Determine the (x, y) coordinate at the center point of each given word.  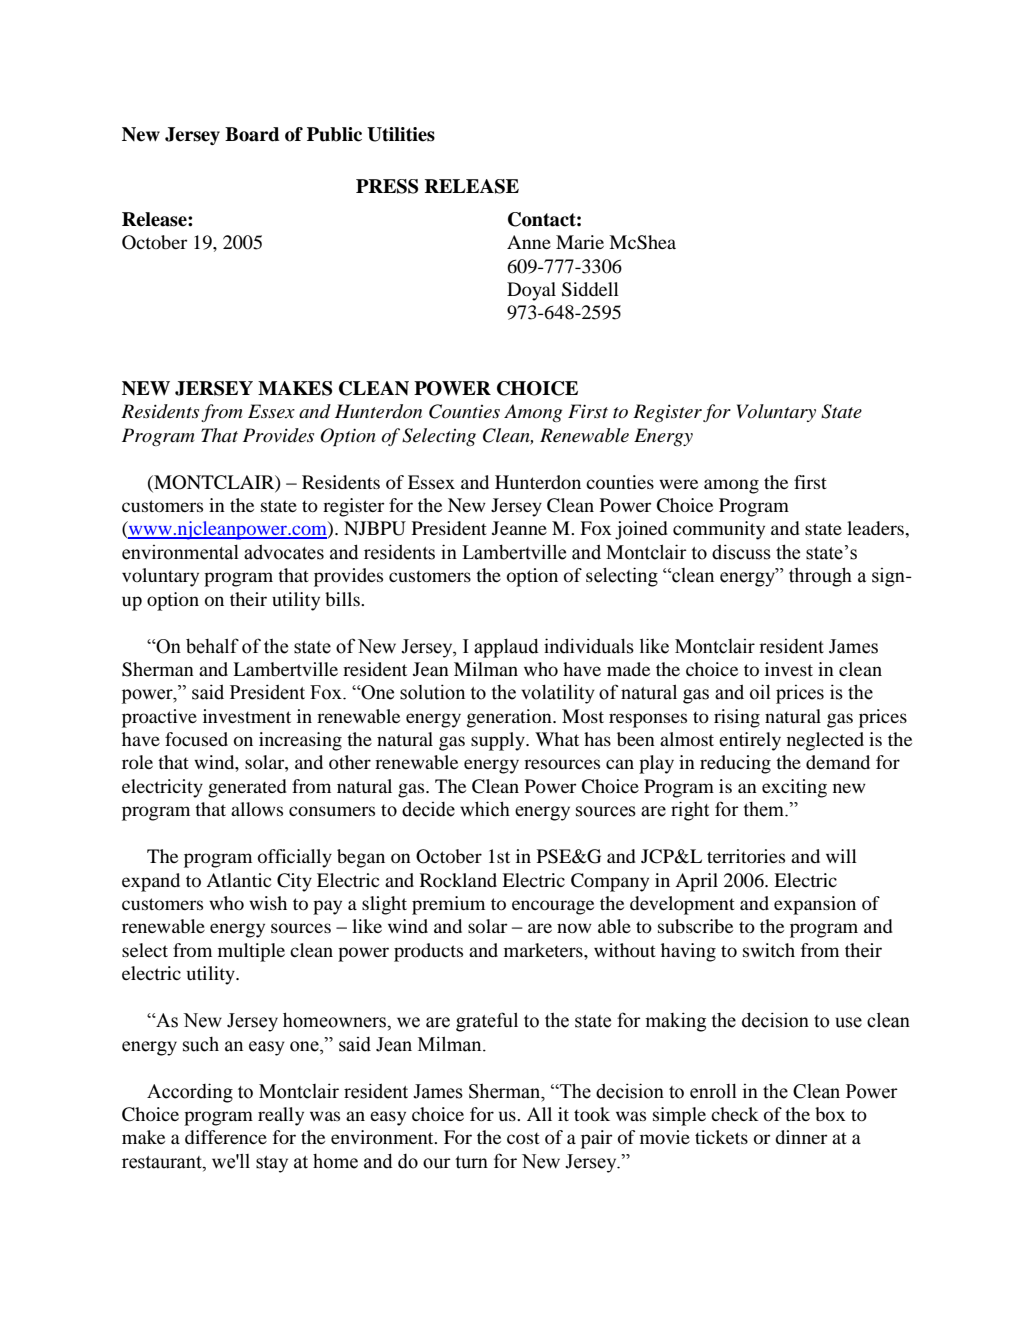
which (485, 809)
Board (252, 134)
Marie (580, 242)
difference (226, 1137)
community (719, 530)
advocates (284, 552)
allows (257, 809)
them (764, 809)
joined (641, 530)
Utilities (401, 134)
